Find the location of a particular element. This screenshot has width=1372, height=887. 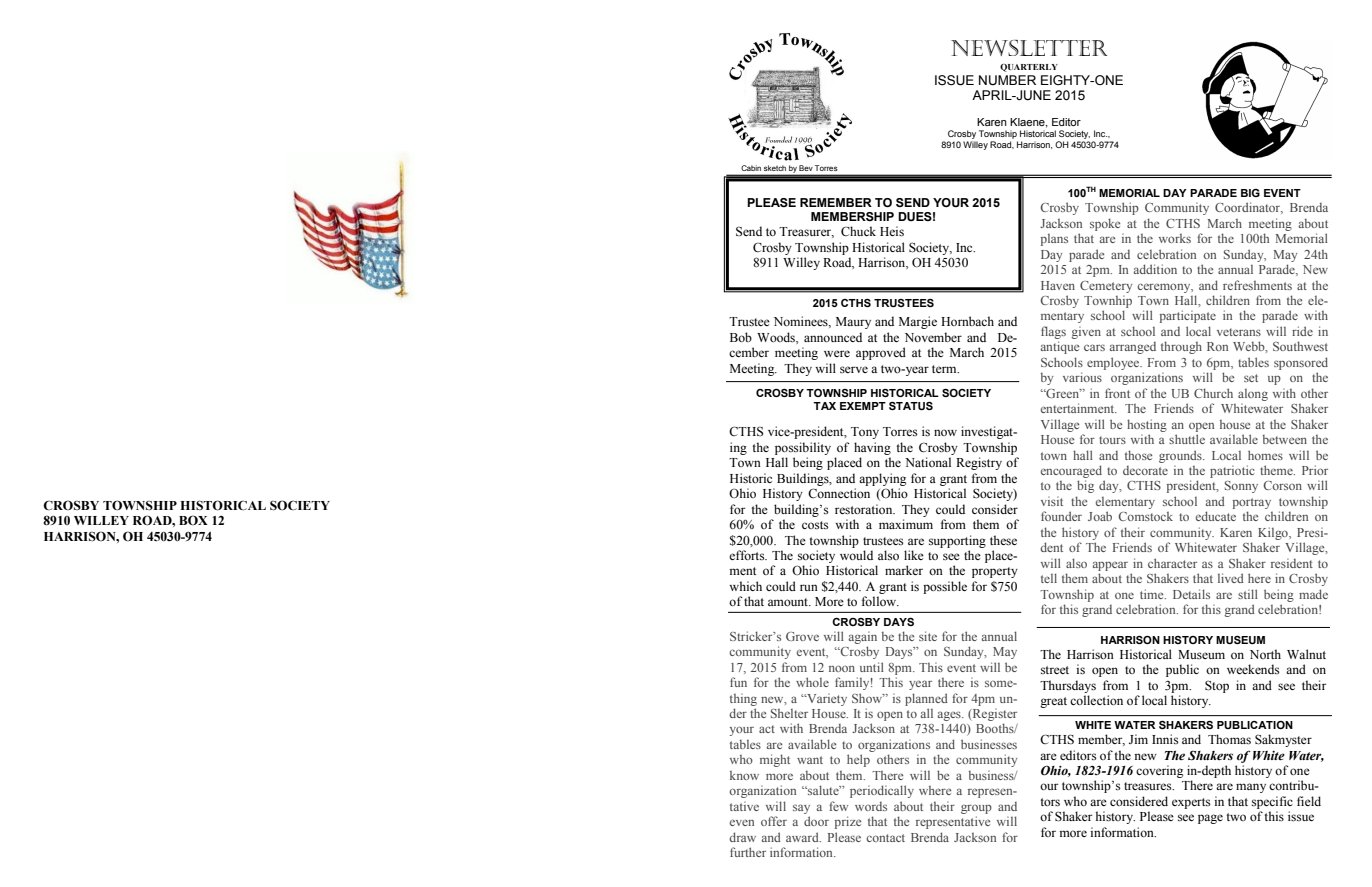

NUMBER is located at coordinates (1007, 80).
